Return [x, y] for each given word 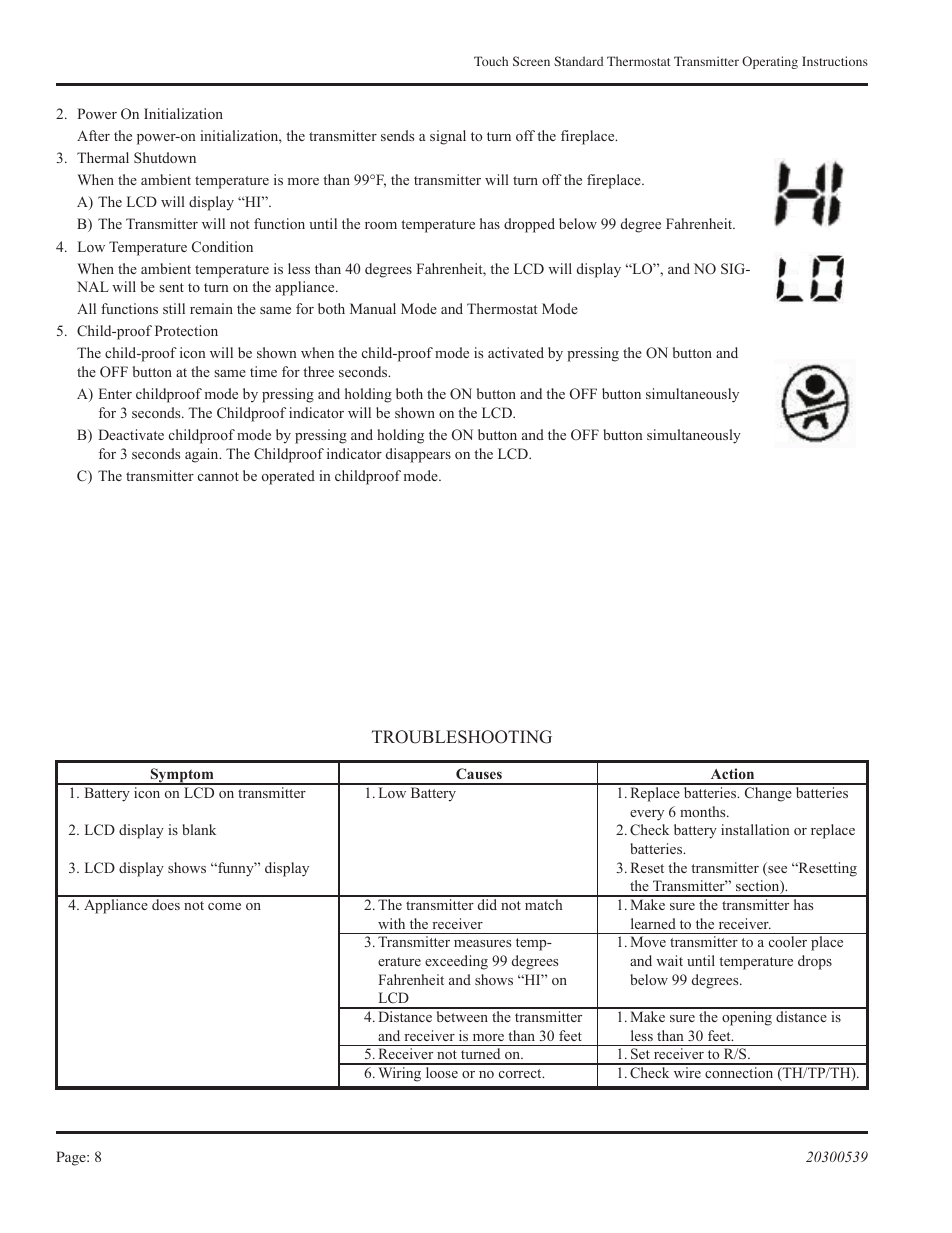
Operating [770, 62]
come [224, 906]
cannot [218, 476]
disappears [418, 455]
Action [732, 773]
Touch [491, 61]
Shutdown [165, 157]
